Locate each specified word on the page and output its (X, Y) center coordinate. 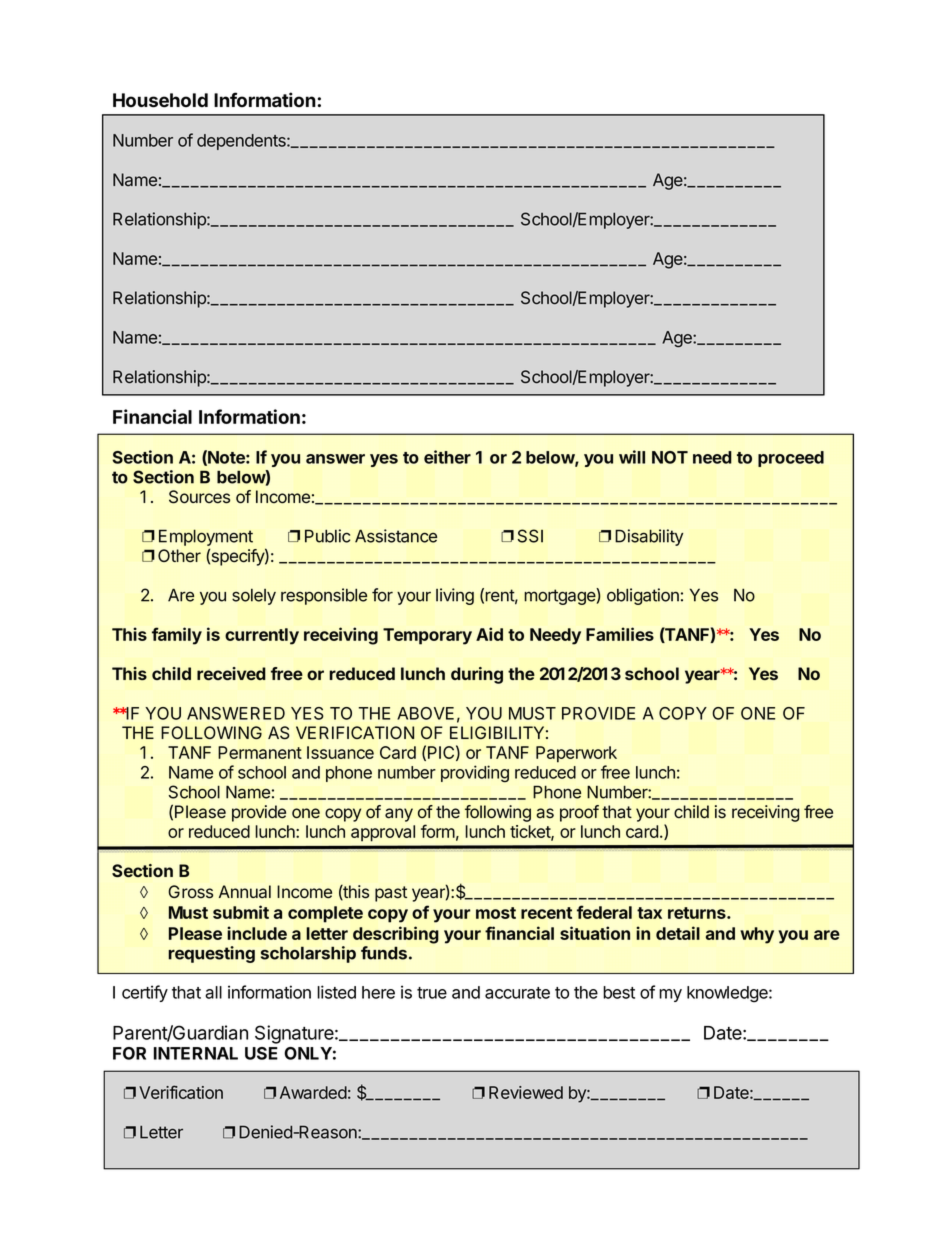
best (619, 992)
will (632, 457)
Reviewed (526, 1092)
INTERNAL (196, 1053)
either (447, 457)
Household (160, 100)
